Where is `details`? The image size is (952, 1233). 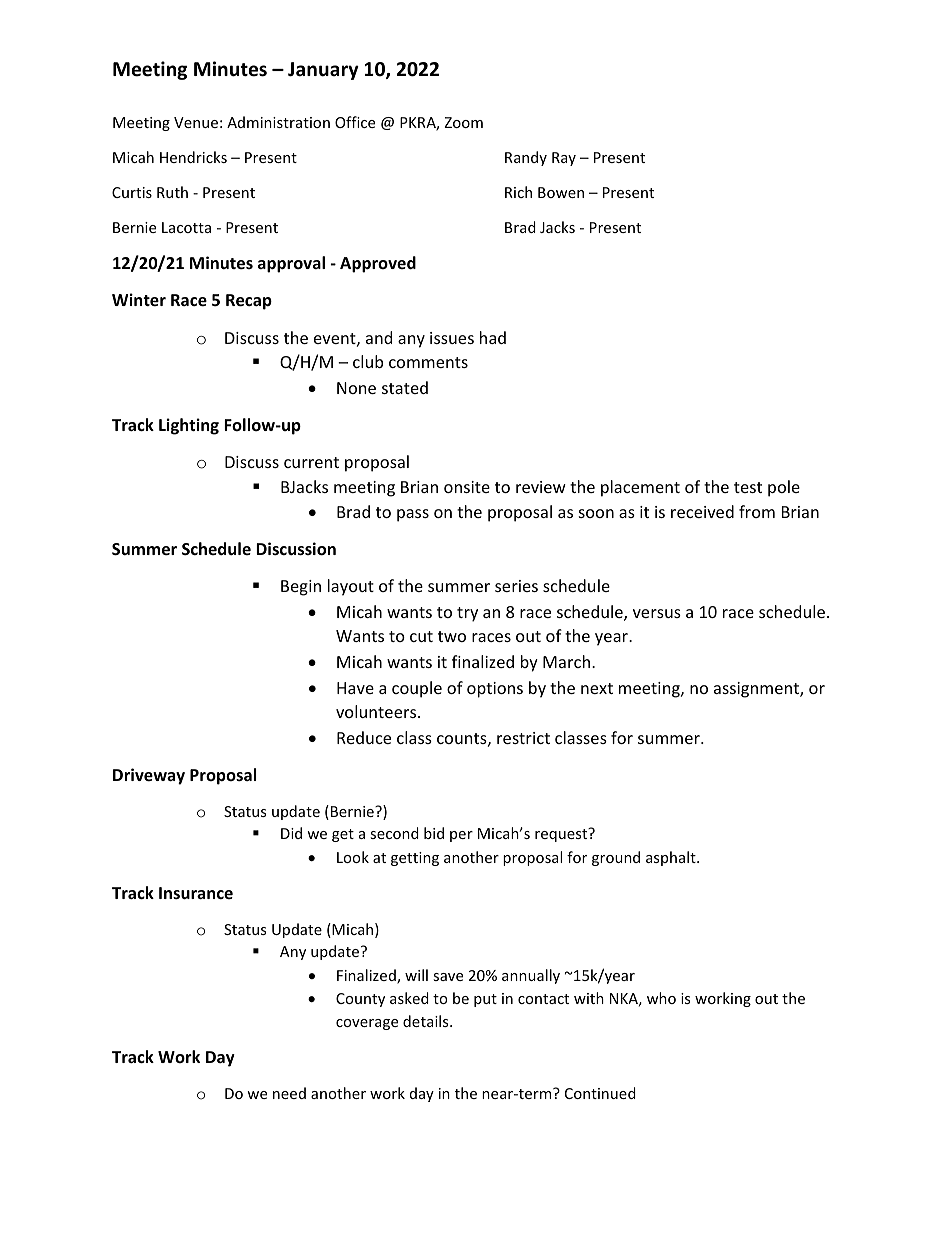 details is located at coordinates (427, 1021).
